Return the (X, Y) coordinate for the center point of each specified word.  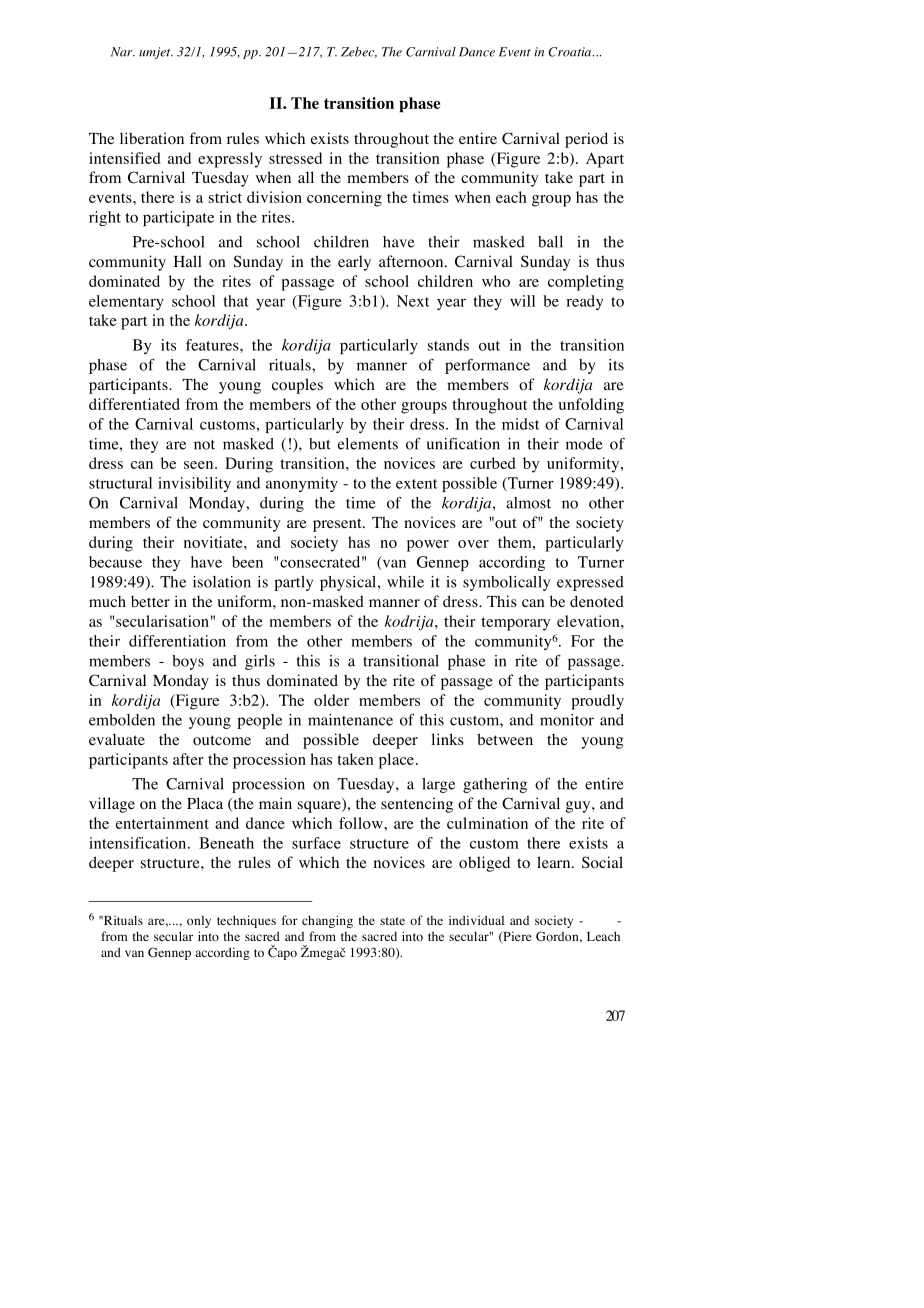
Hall (188, 261)
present (338, 525)
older (331, 700)
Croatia (571, 52)
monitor (567, 720)
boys (188, 662)
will (522, 301)
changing (327, 921)
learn (555, 862)
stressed (295, 158)
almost (528, 503)
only (199, 921)
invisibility (194, 484)
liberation (152, 138)
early (354, 263)
